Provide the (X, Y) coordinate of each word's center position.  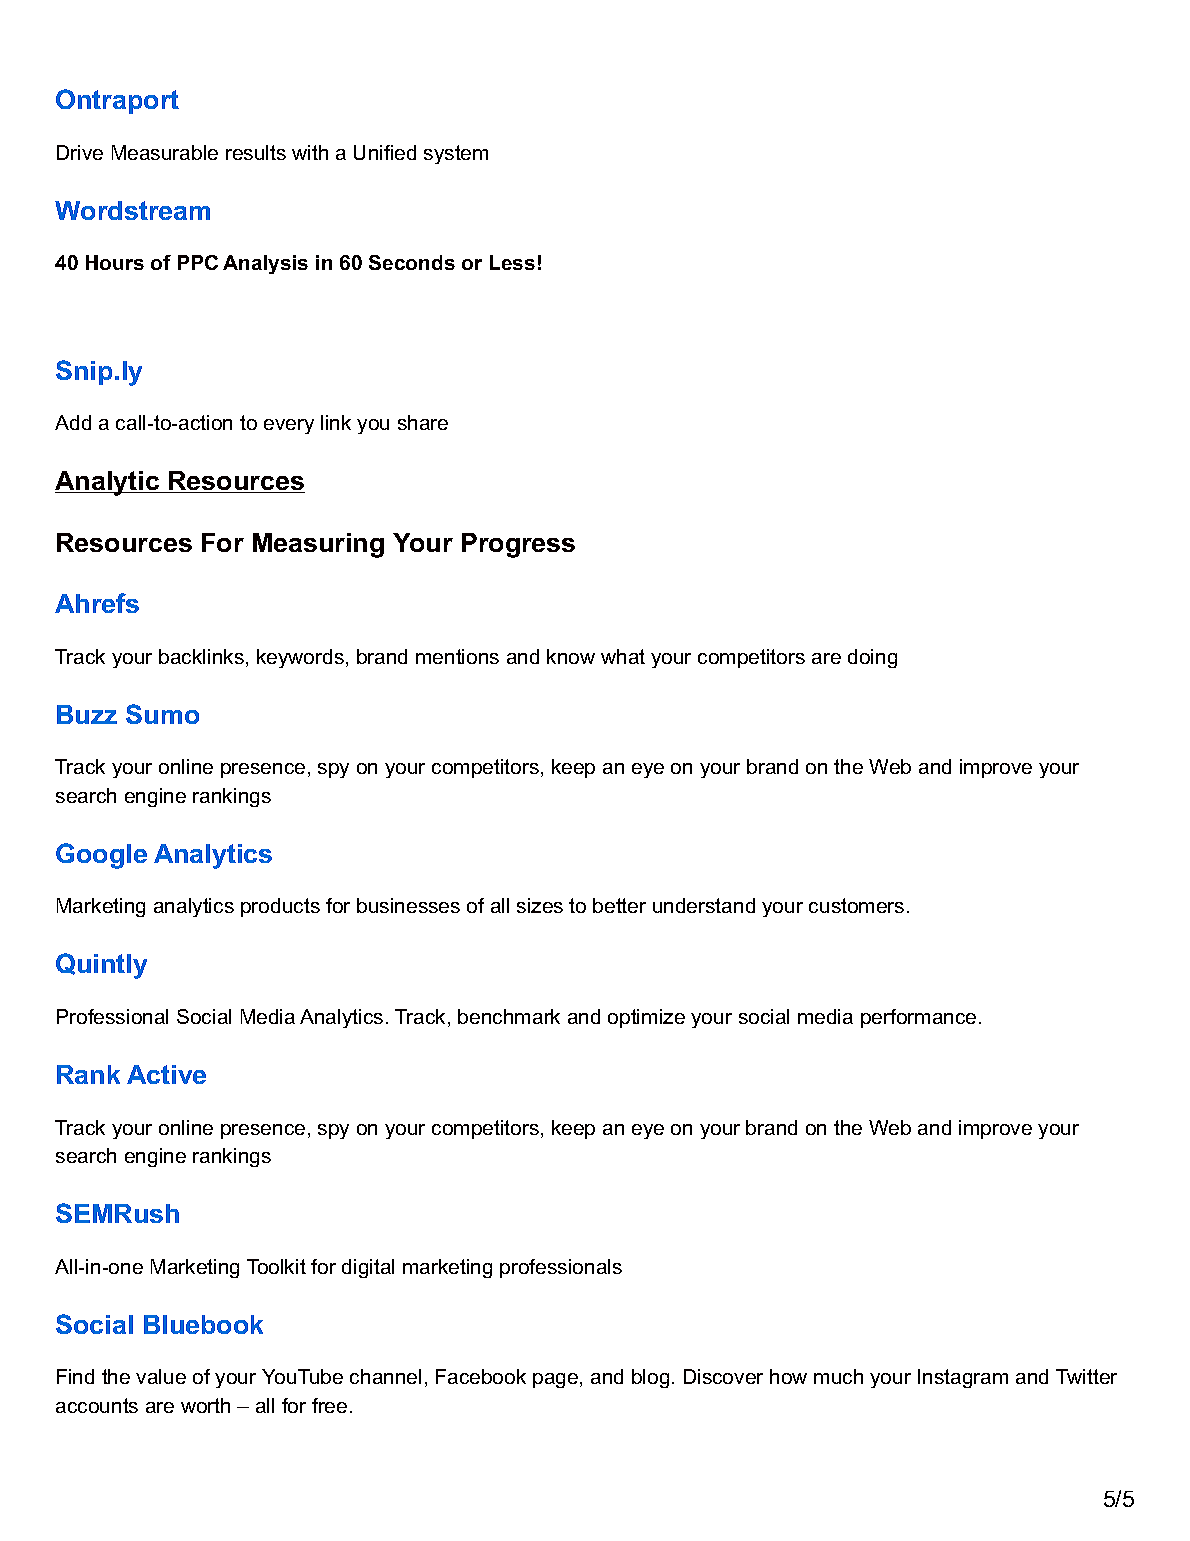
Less (512, 262)
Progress (518, 545)
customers (856, 905)
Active (166, 1074)
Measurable (165, 152)
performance (918, 1018)
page (555, 1380)
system (456, 154)
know (571, 656)
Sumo (162, 714)
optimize (646, 1018)
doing (872, 658)
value (161, 1376)
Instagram (963, 1378)
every (289, 426)
